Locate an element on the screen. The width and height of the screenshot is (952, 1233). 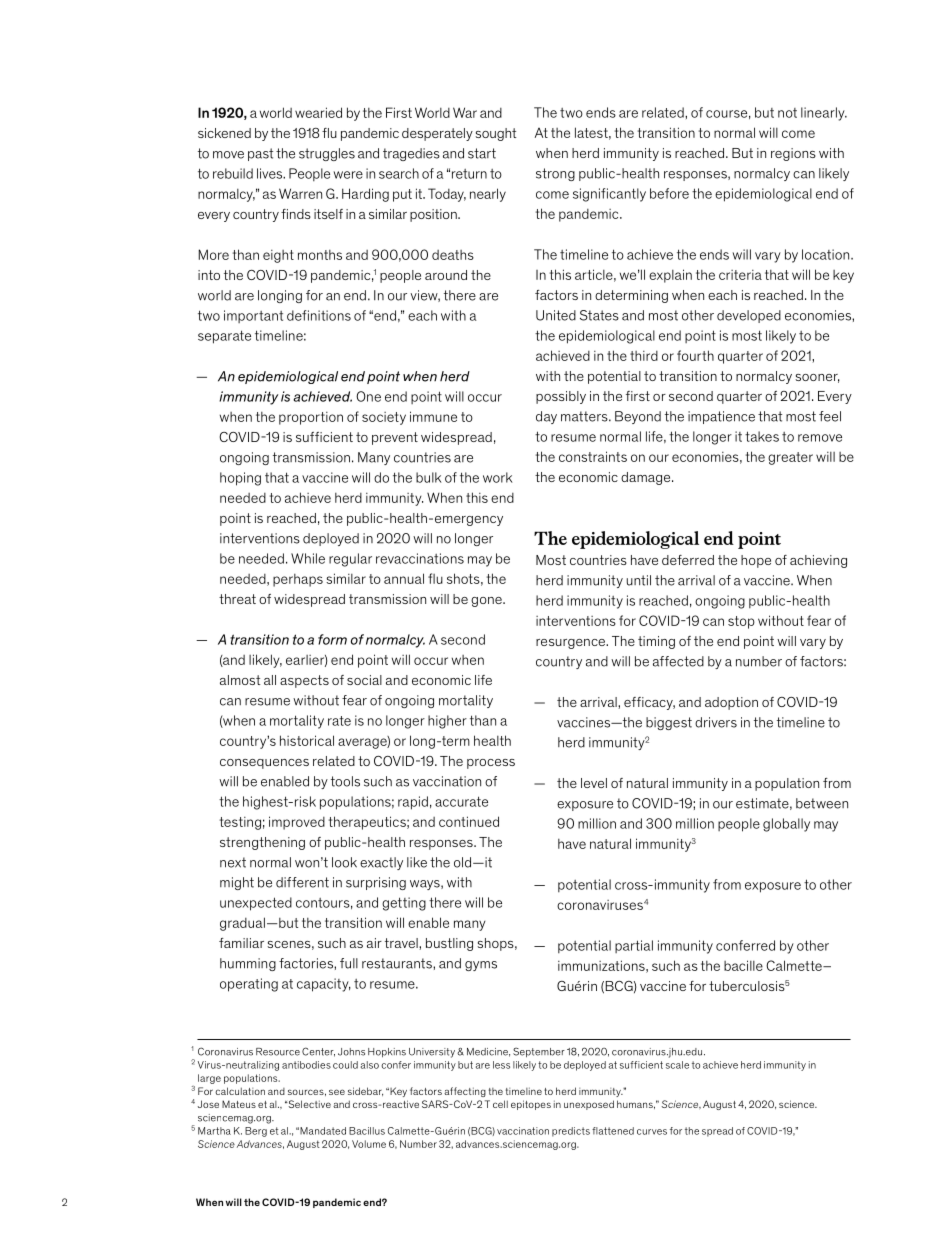
regions is located at coordinates (793, 154).
